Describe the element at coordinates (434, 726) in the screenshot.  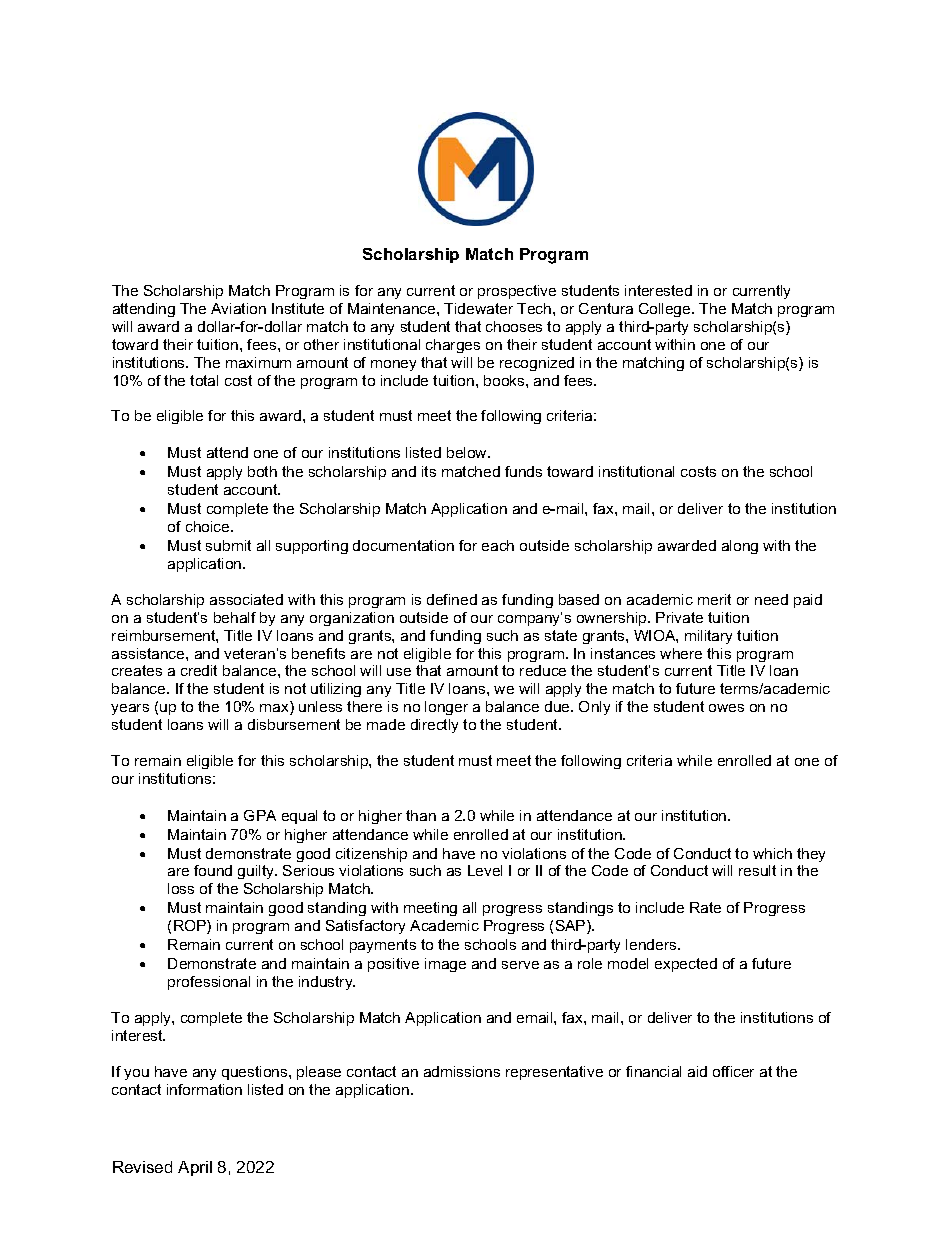
I see `directly` at that location.
